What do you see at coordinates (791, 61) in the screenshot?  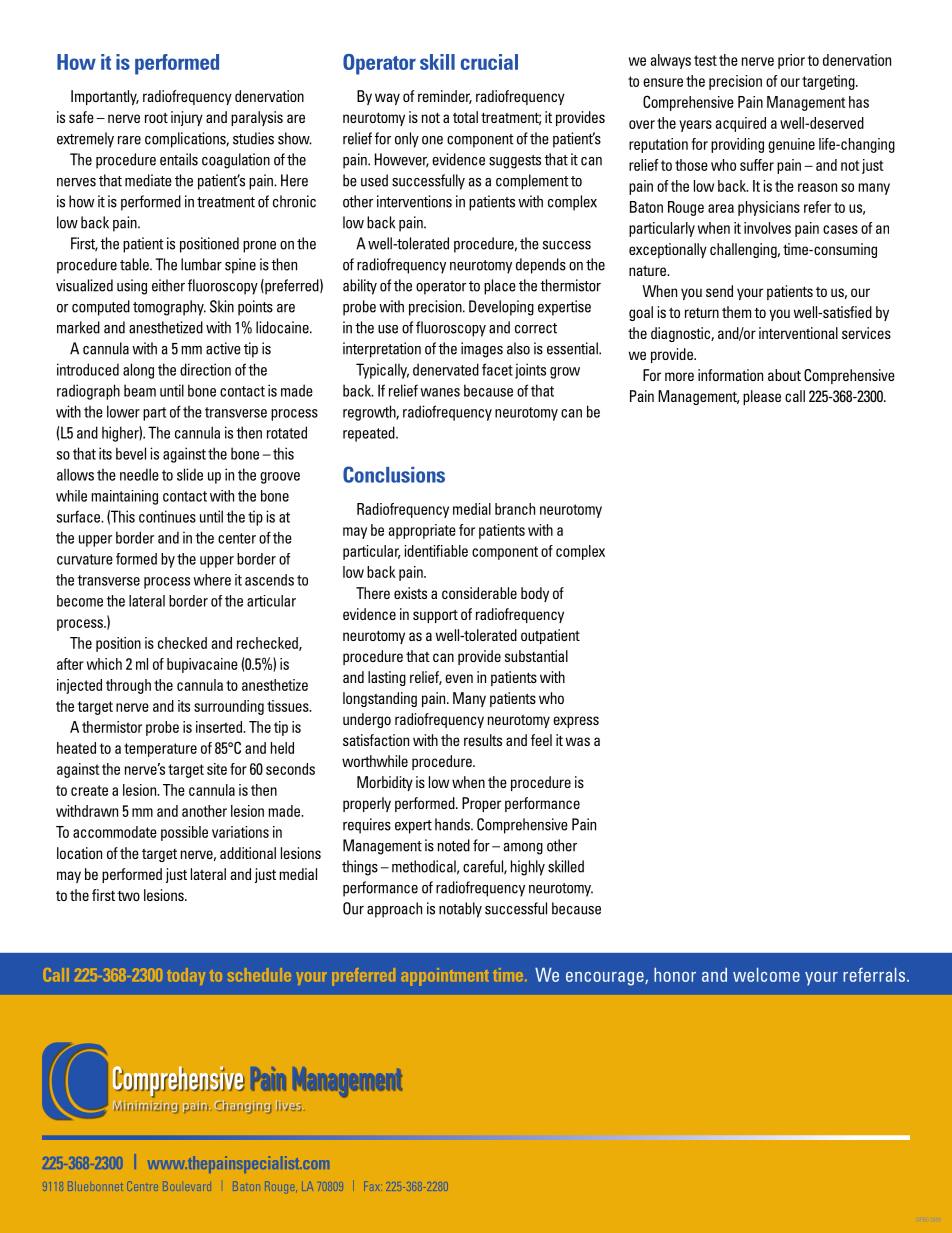 I see `prior` at bounding box center [791, 61].
